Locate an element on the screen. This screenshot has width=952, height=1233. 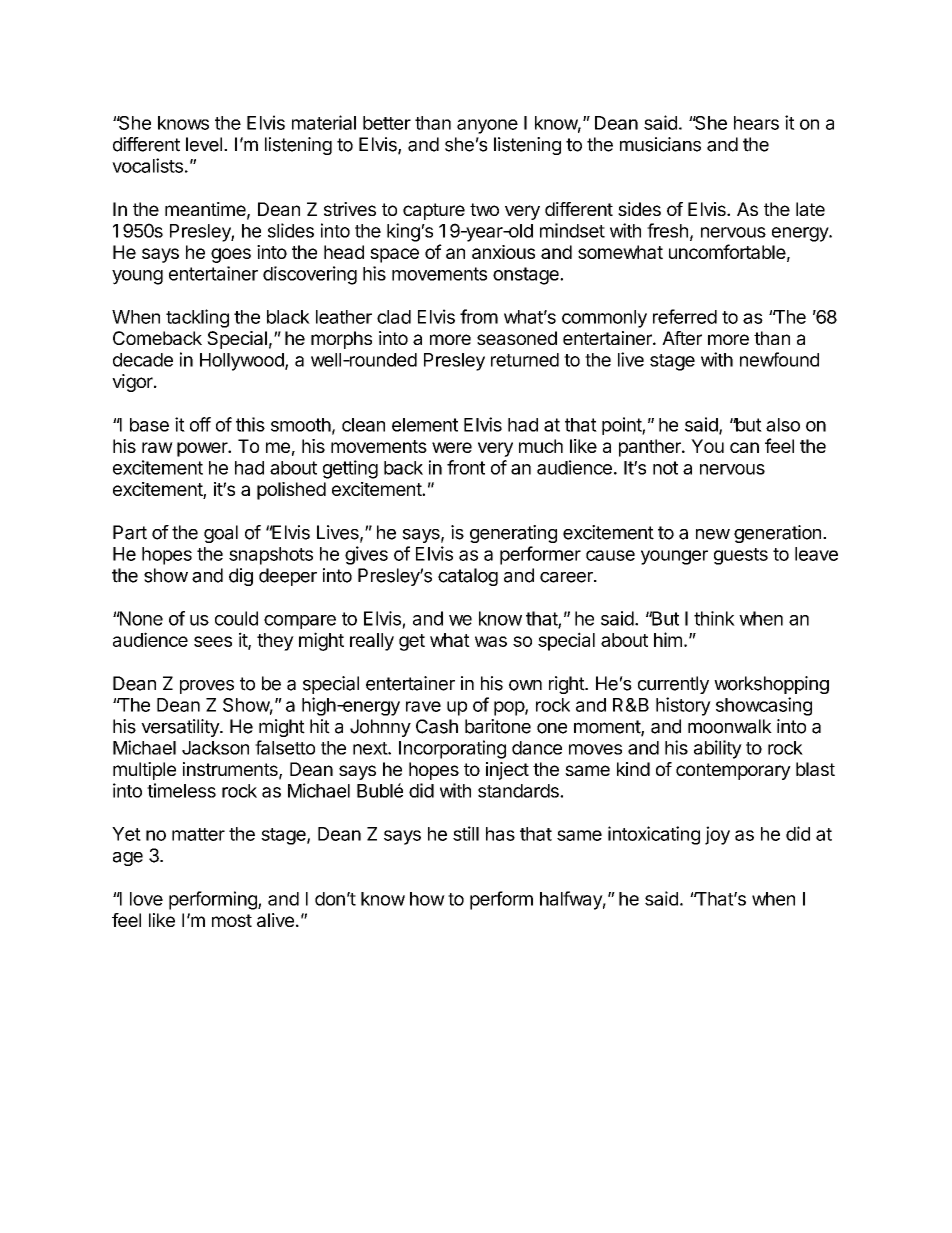
generating is located at coordinates (513, 534).
